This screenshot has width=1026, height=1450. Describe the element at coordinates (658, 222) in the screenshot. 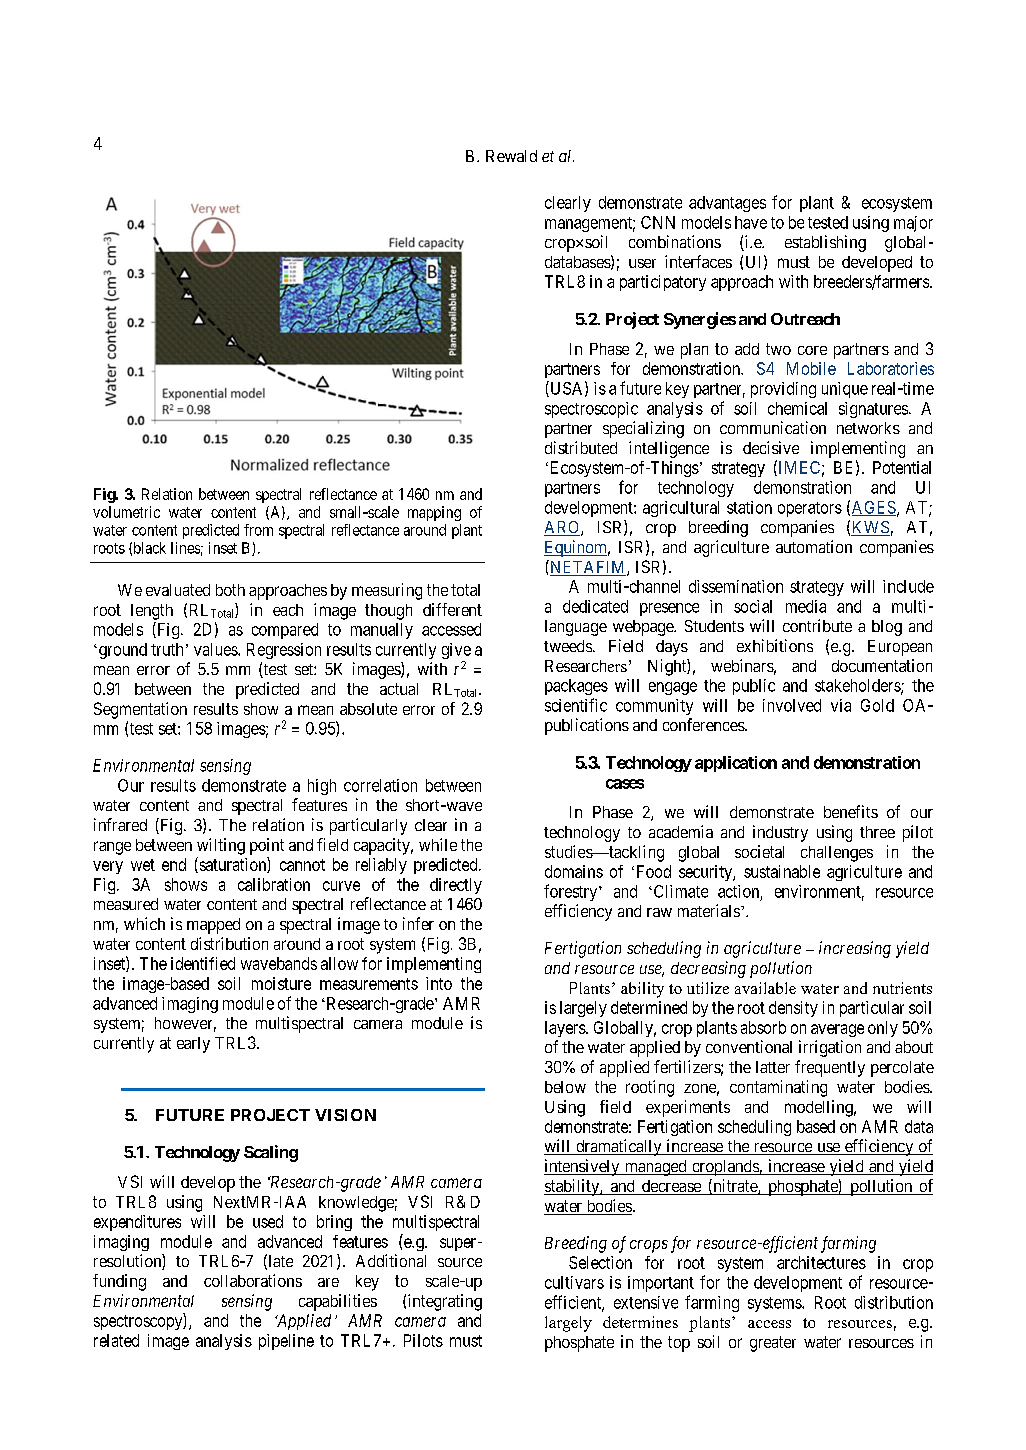

I see `CNN` at that location.
